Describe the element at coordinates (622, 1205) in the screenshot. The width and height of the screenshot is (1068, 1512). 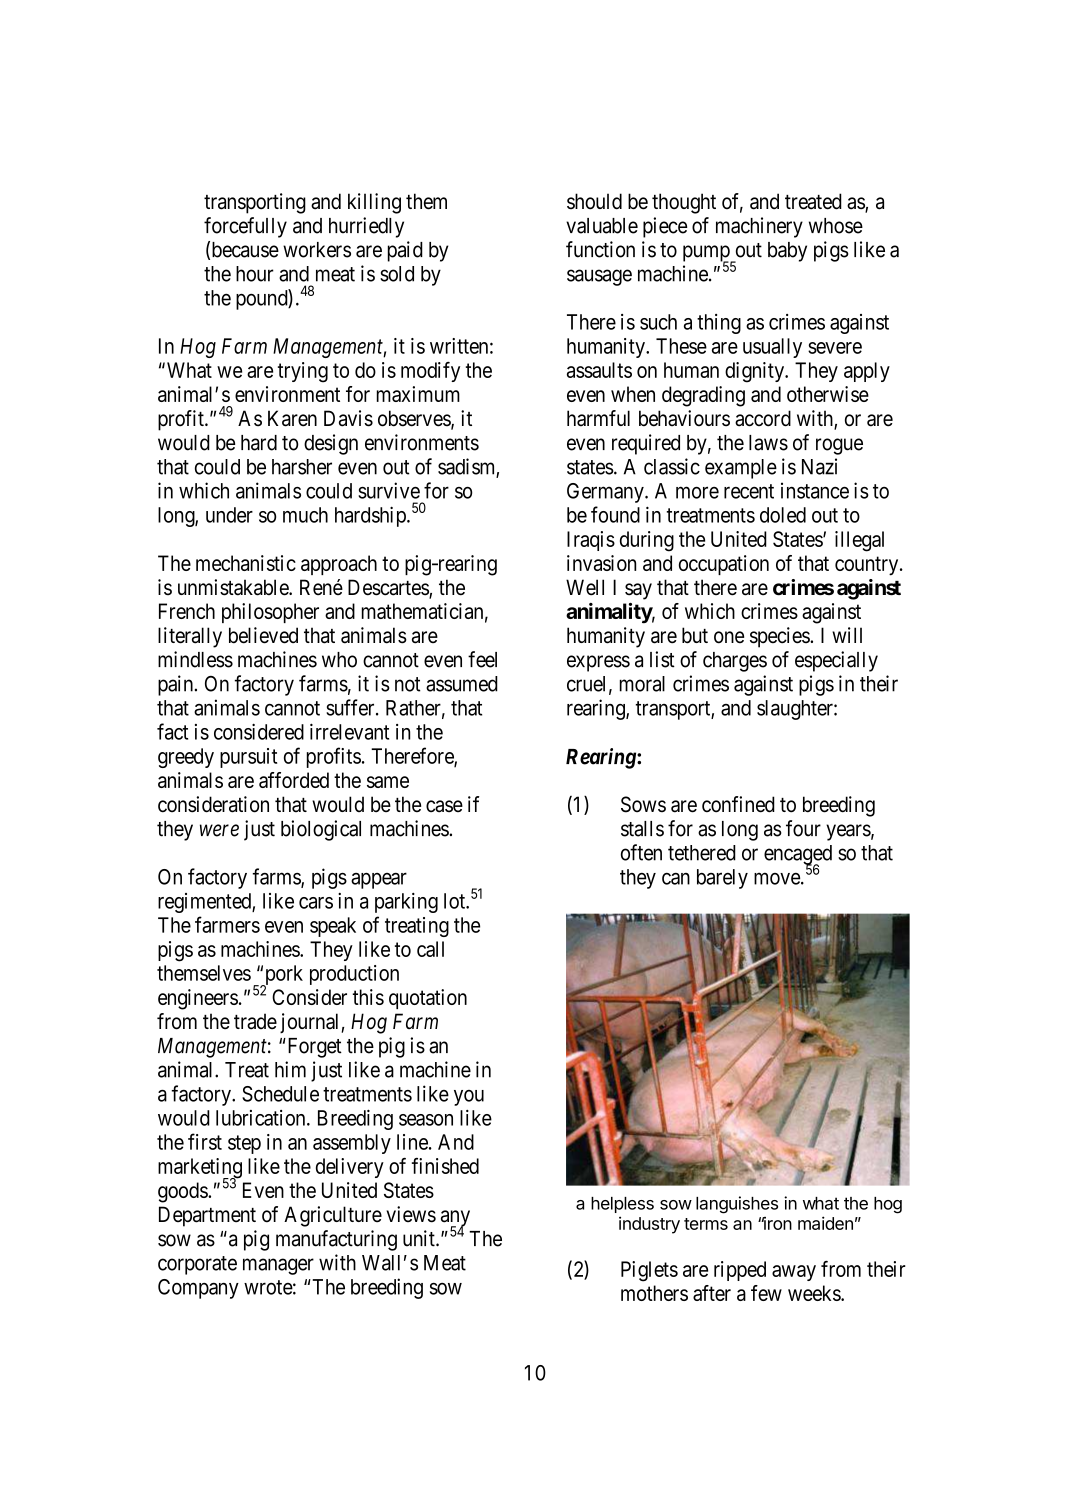
I see `helpless` at that location.
